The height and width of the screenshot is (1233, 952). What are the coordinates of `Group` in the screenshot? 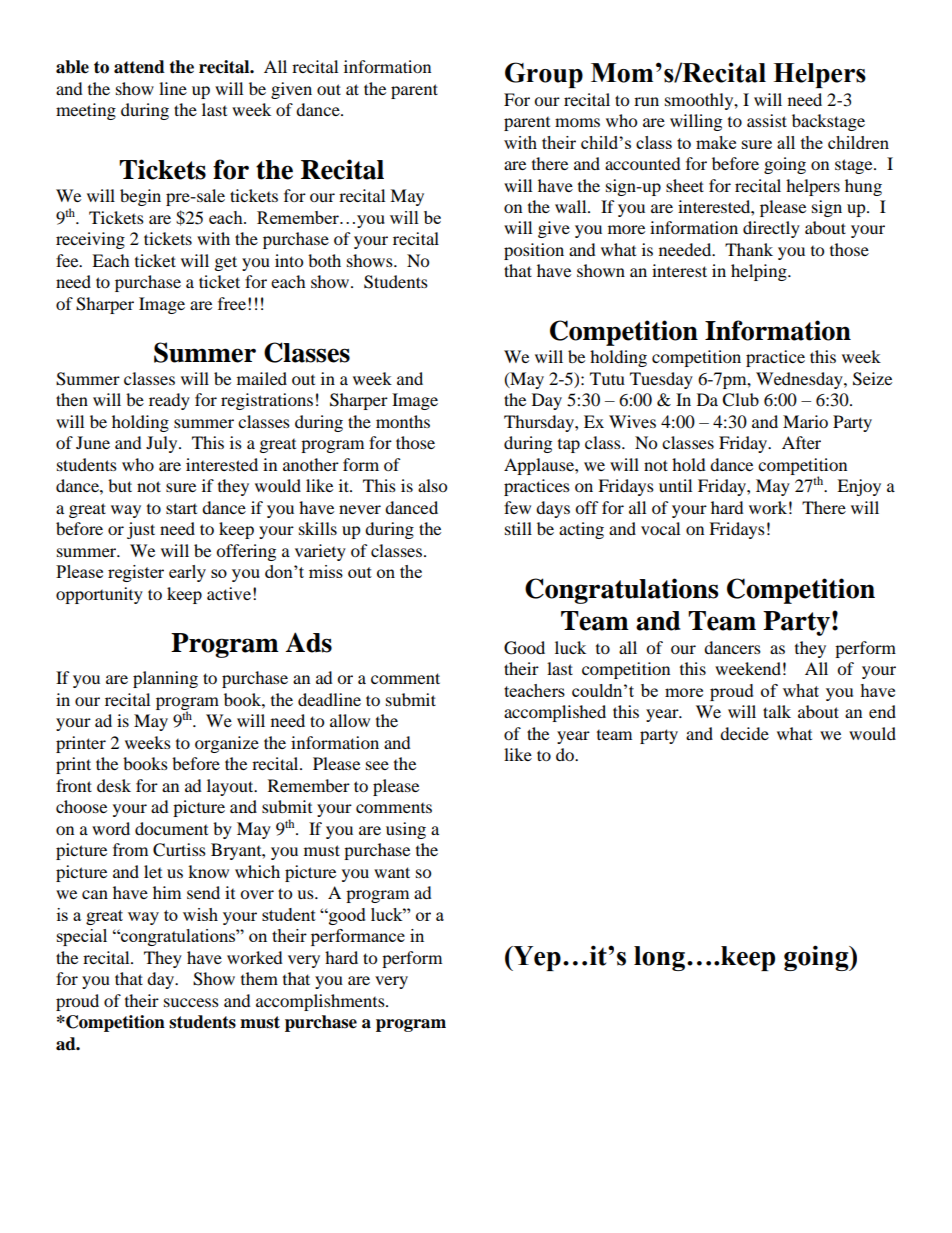 It's located at (544, 75).
